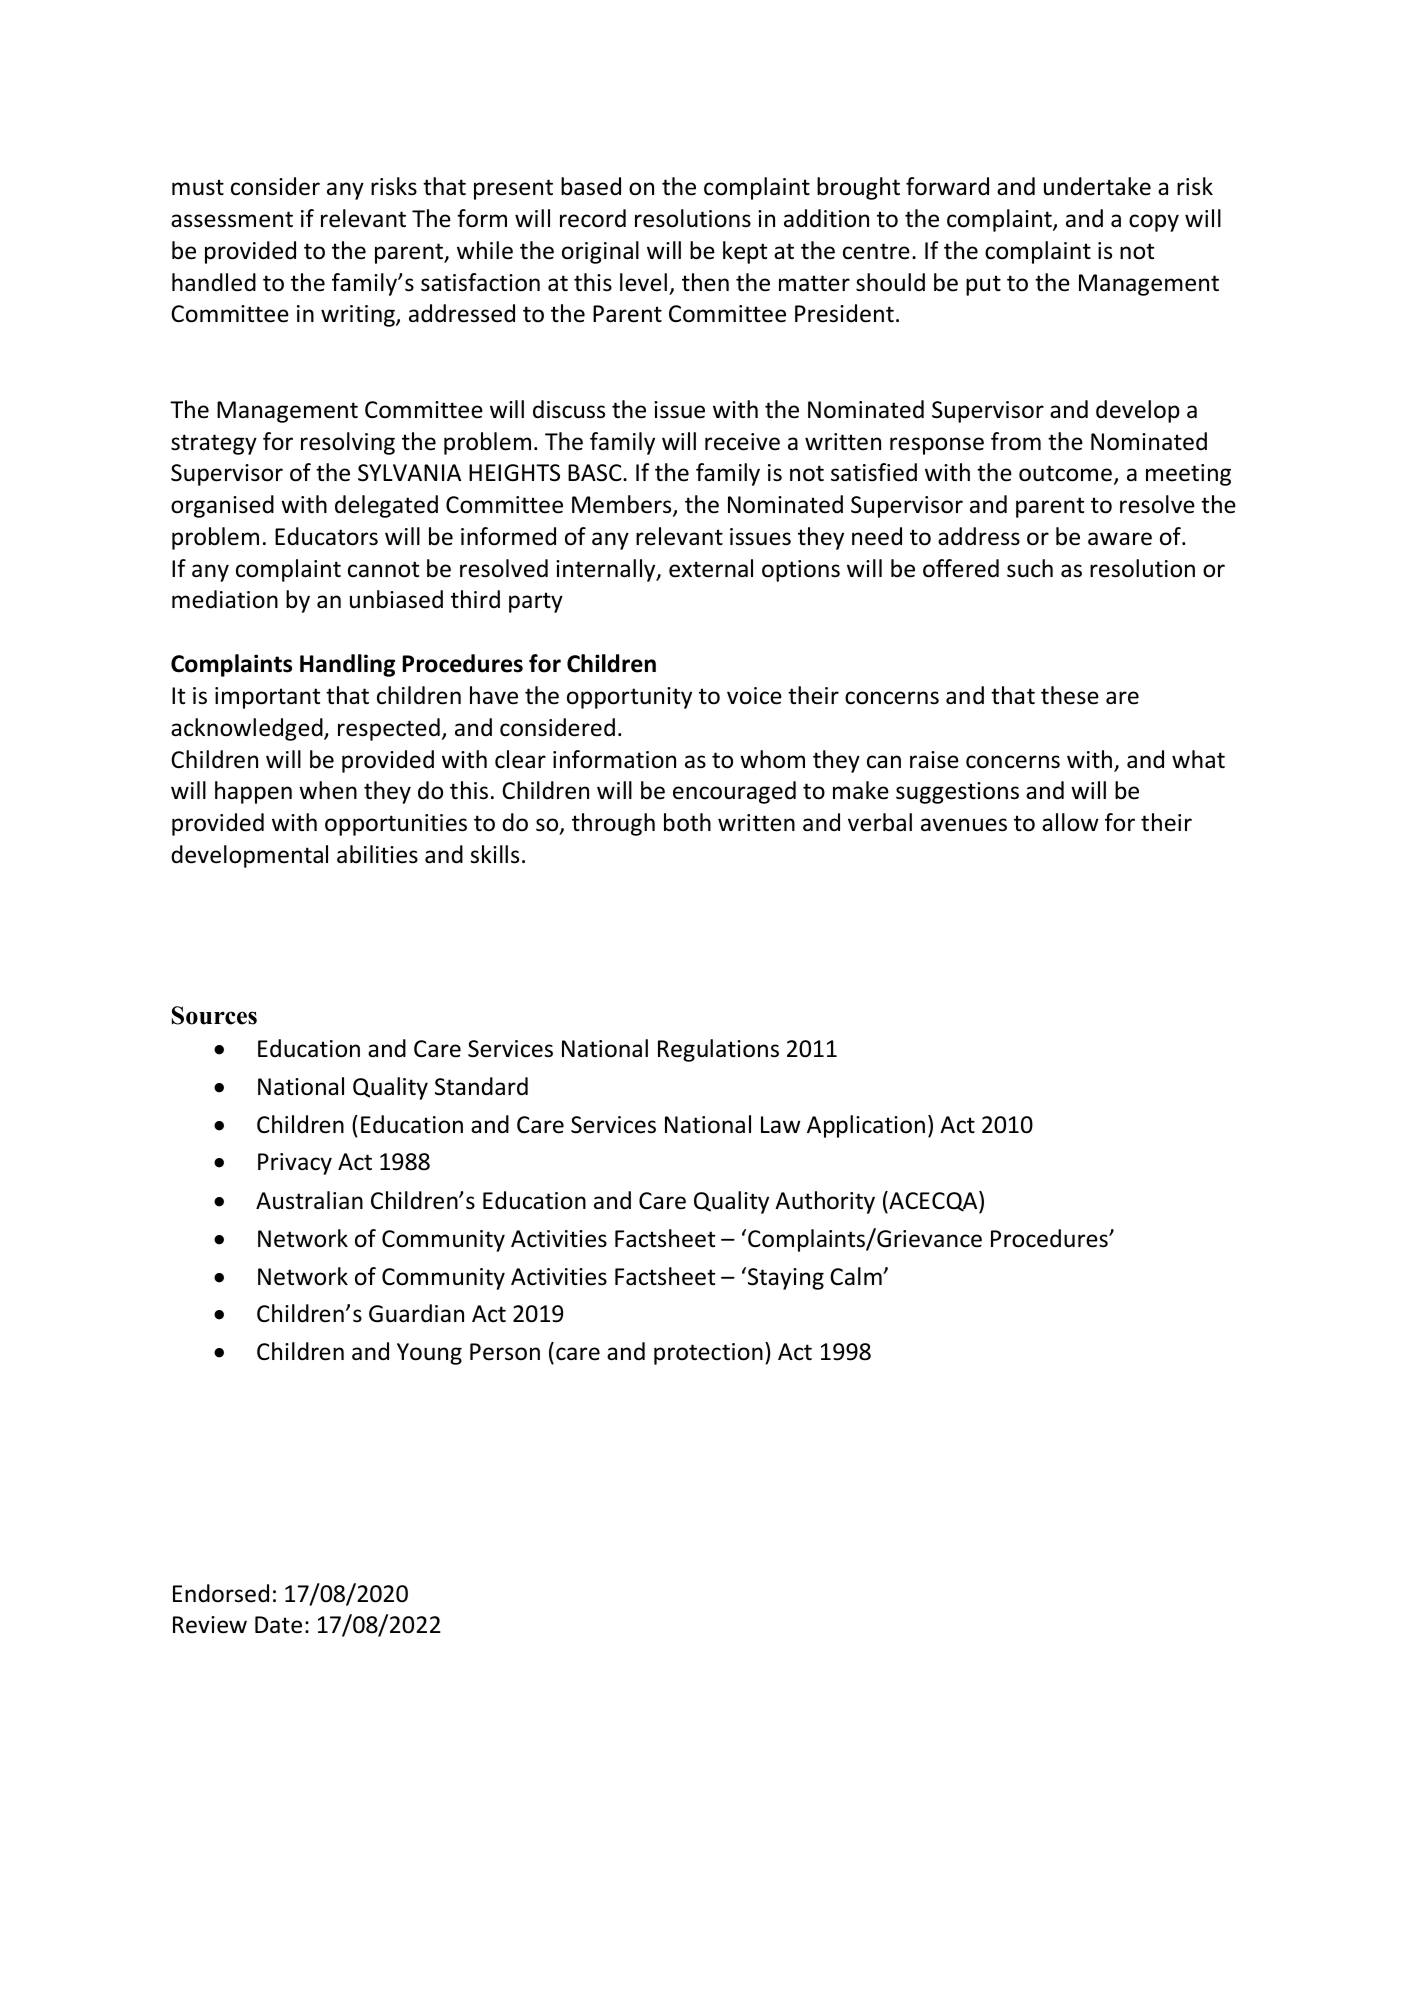 The width and height of the screenshot is (1411, 1995). Describe the element at coordinates (416, 1313) in the screenshot. I see `Guardian` at that location.
